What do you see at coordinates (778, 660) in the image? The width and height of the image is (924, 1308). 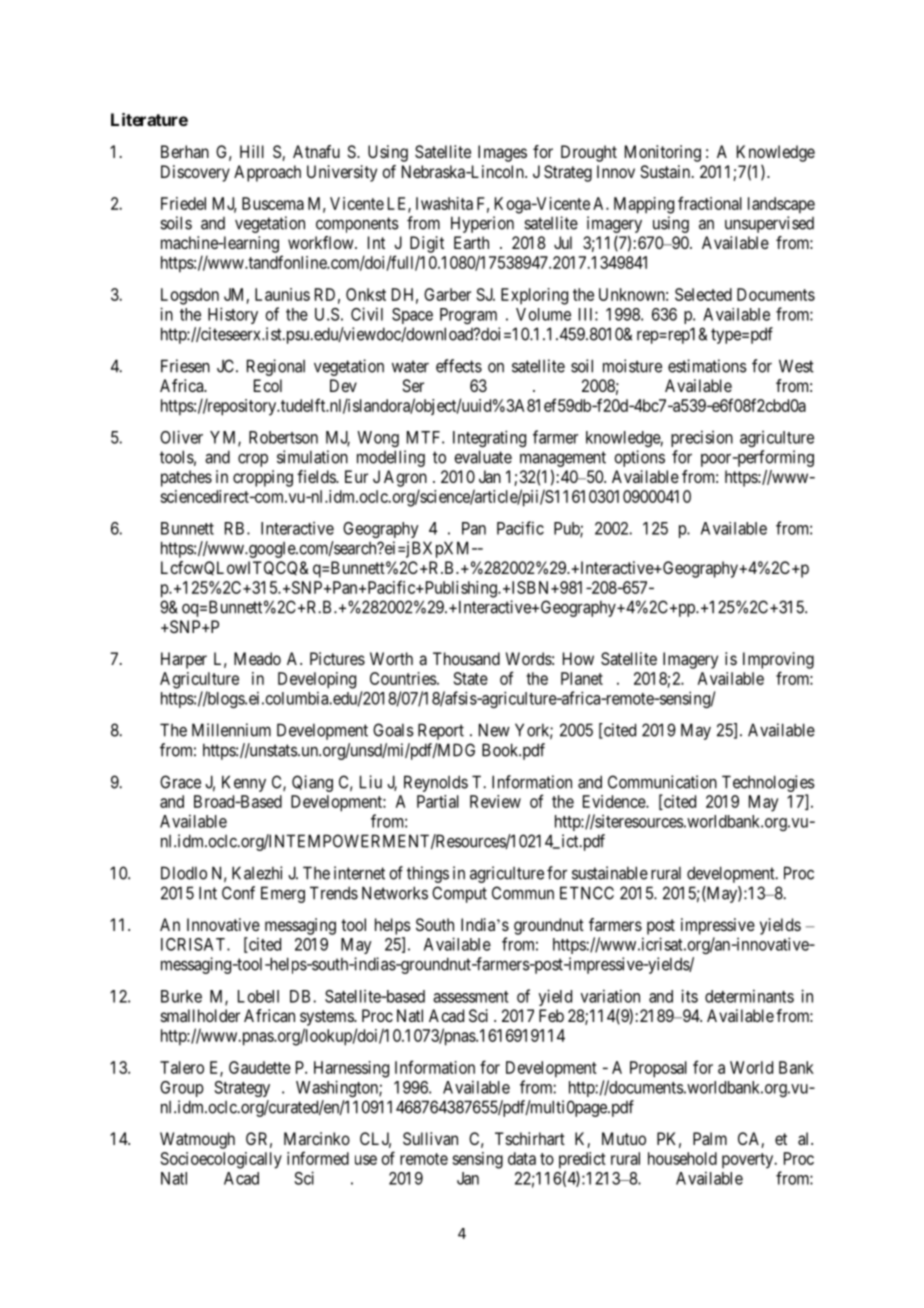 I see `Improving` at bounding box center [778, 660].
